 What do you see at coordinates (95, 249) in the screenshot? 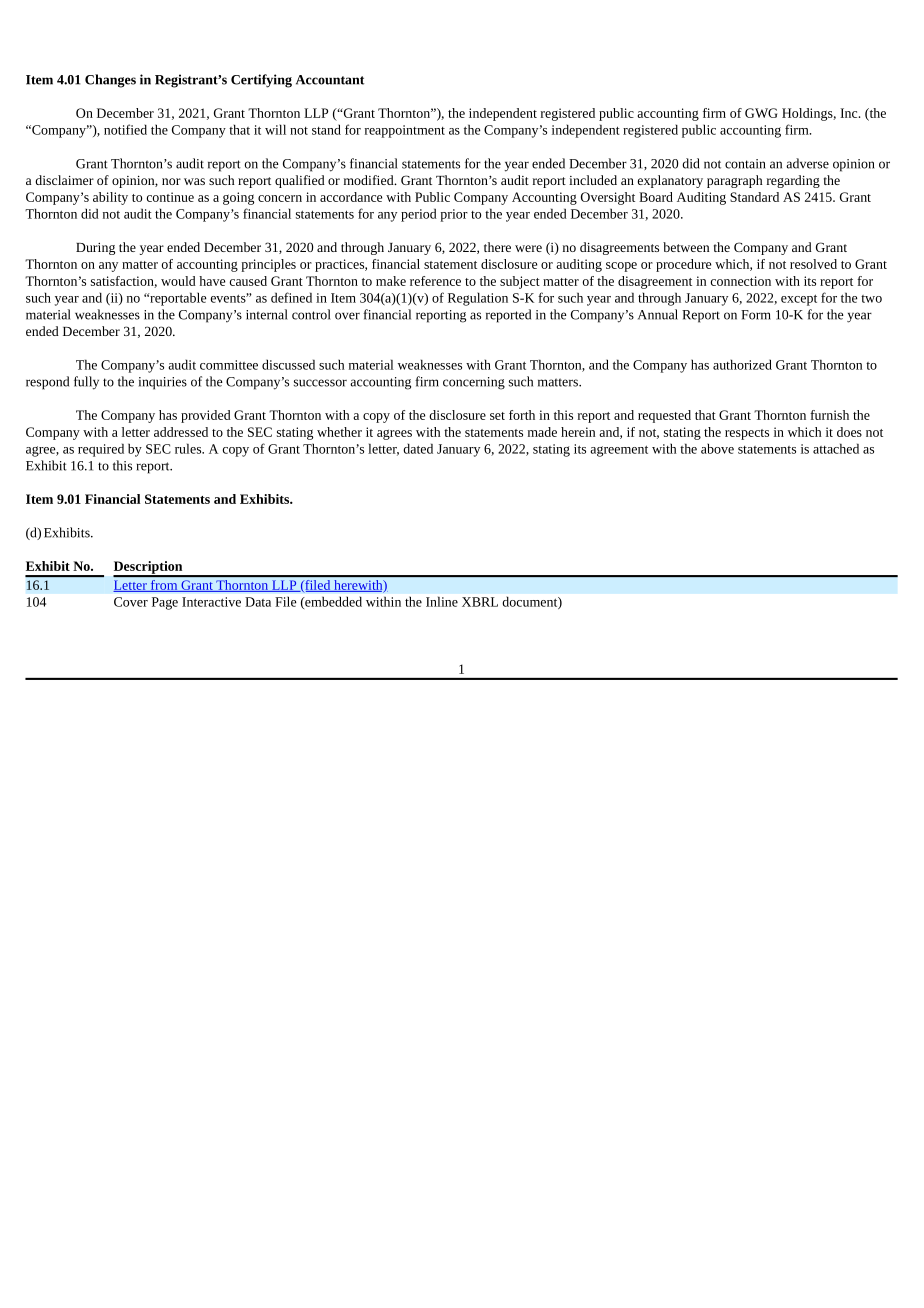
I see `During` at bounding box center [95, 249].
